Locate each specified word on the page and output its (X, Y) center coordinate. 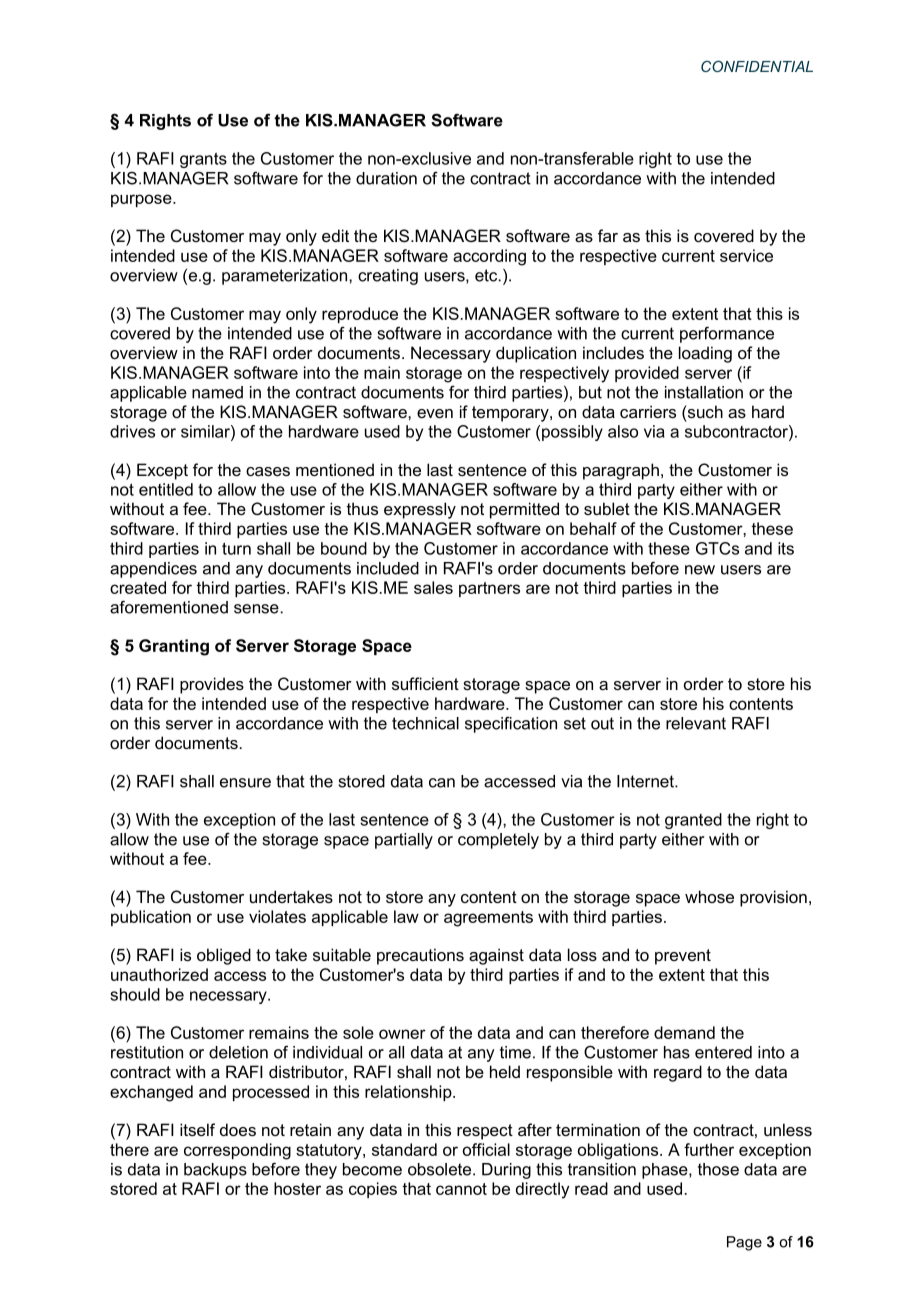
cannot (461, 1189)
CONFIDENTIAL (757, 66)
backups (215, 1171)
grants (203, 160)
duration (386, 178)
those (718, 1169)
